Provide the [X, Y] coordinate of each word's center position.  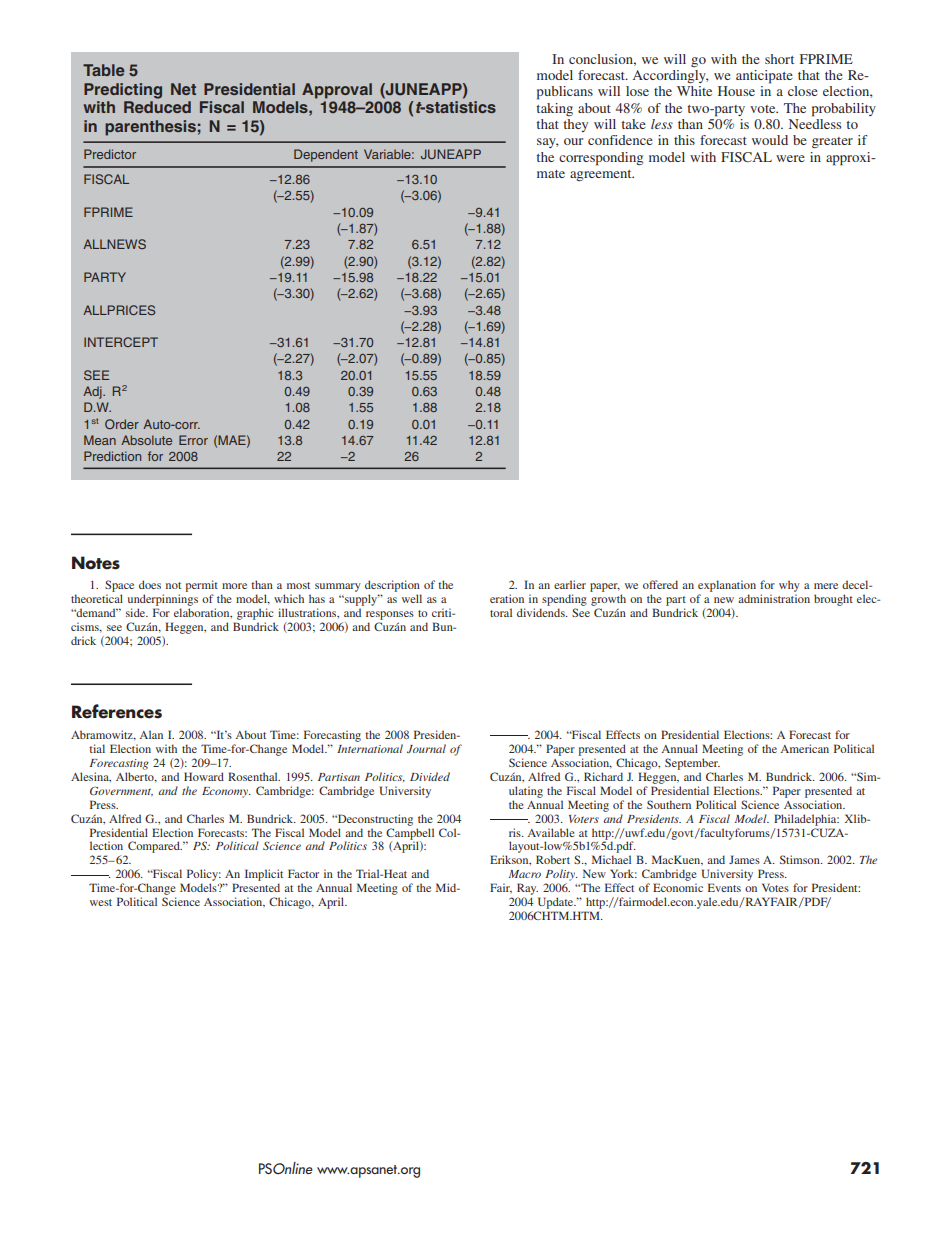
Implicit [264, 876]
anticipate [764, 77]
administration [774, 598]
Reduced [157, 107]
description [392, 586]
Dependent [326, 155]
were [790, 158]
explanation [727, 586]
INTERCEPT [121, 342]
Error [193, 440]
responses [390, 615]
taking [554, 109]
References [117, 711]
